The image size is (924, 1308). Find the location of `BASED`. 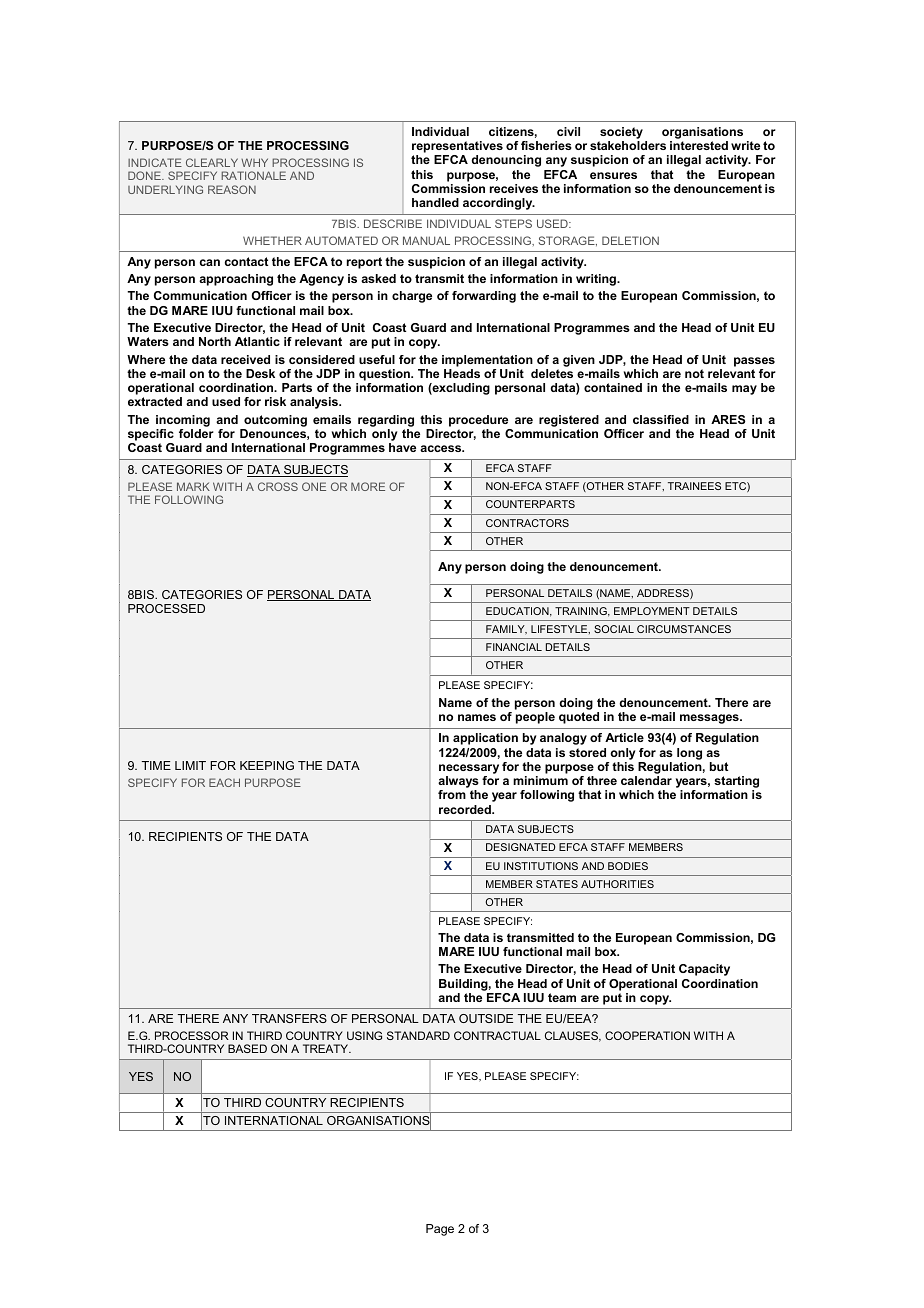

BASED is located at coordinates (247, 1048).
